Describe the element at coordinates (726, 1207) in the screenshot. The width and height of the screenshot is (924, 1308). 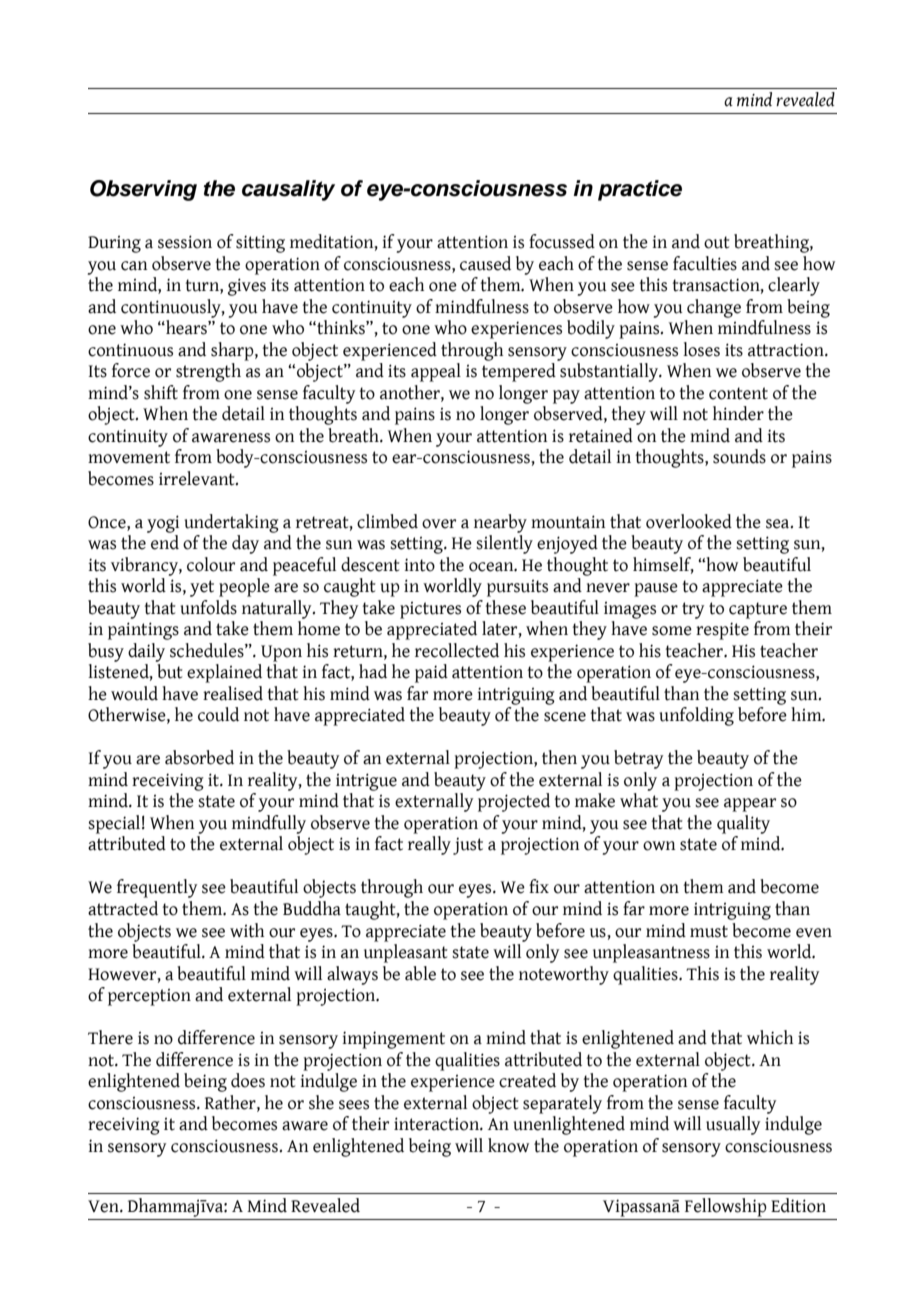
I see `Fellowship` at that location.
